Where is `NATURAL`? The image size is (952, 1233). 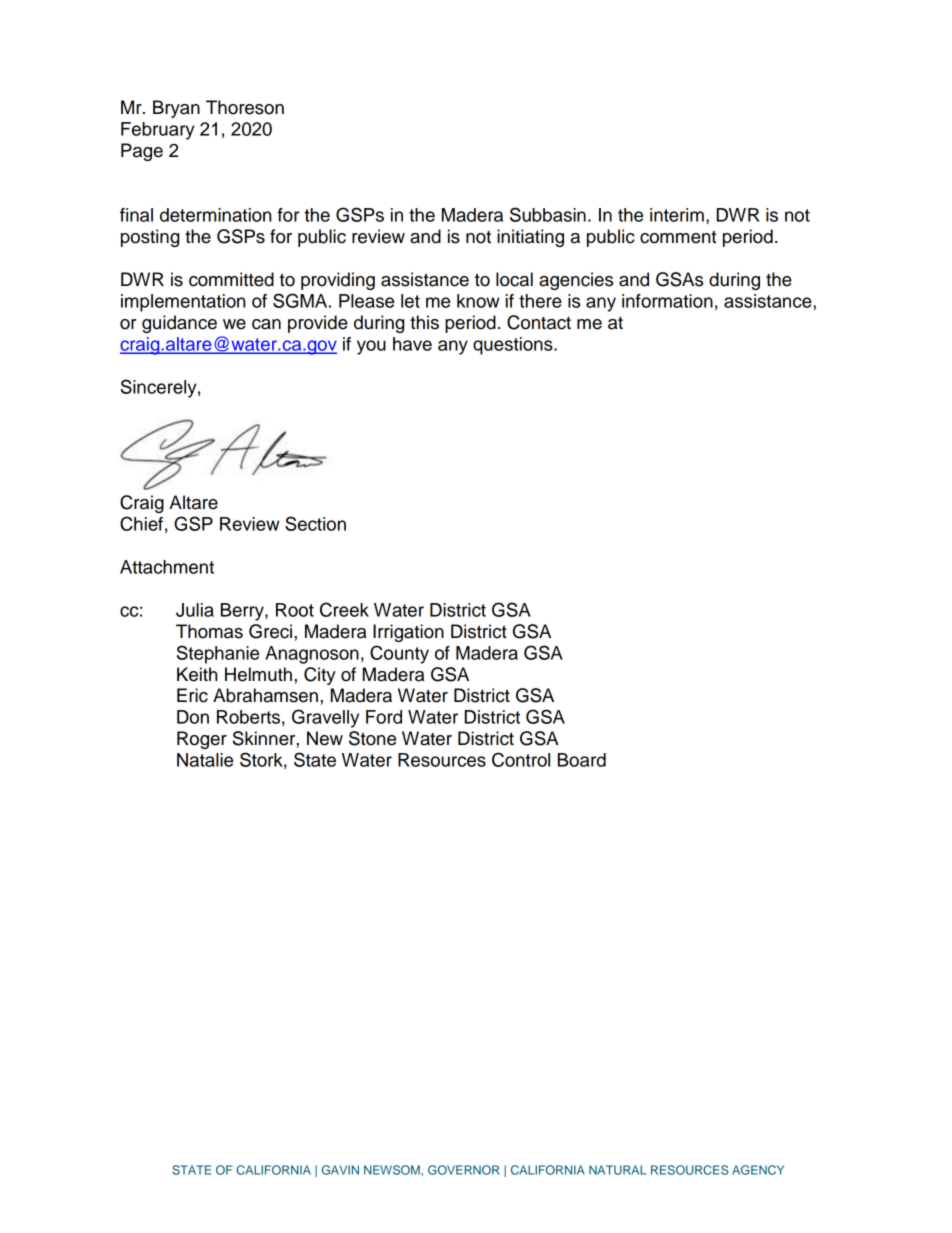
NATURAL is located at coordinates (617, 1170).
